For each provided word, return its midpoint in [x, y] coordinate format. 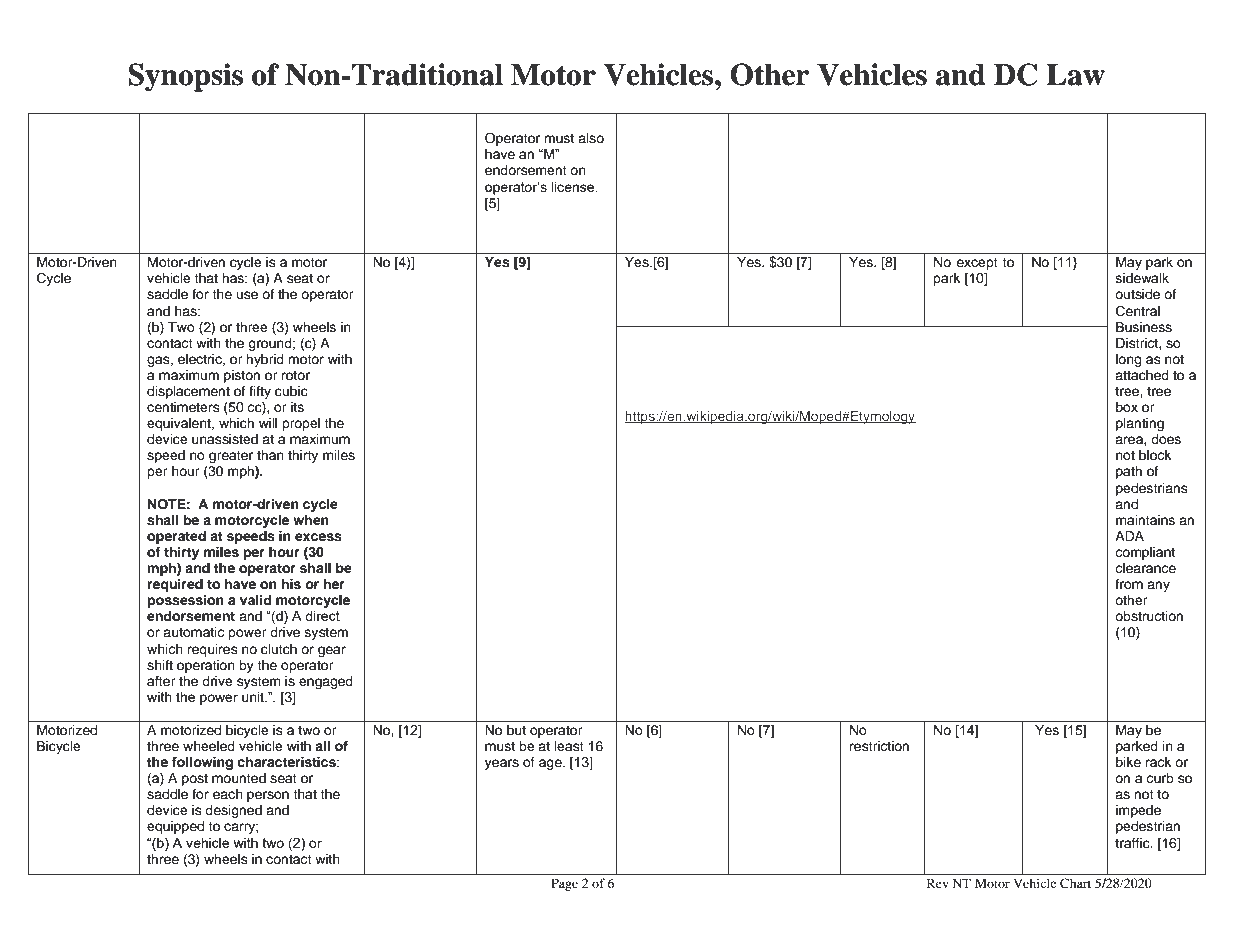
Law [1075, 75]
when [311, 520]
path [1129, 472]
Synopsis [185, 77]
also [591, 138]
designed [233, 811]
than [270, 455]
